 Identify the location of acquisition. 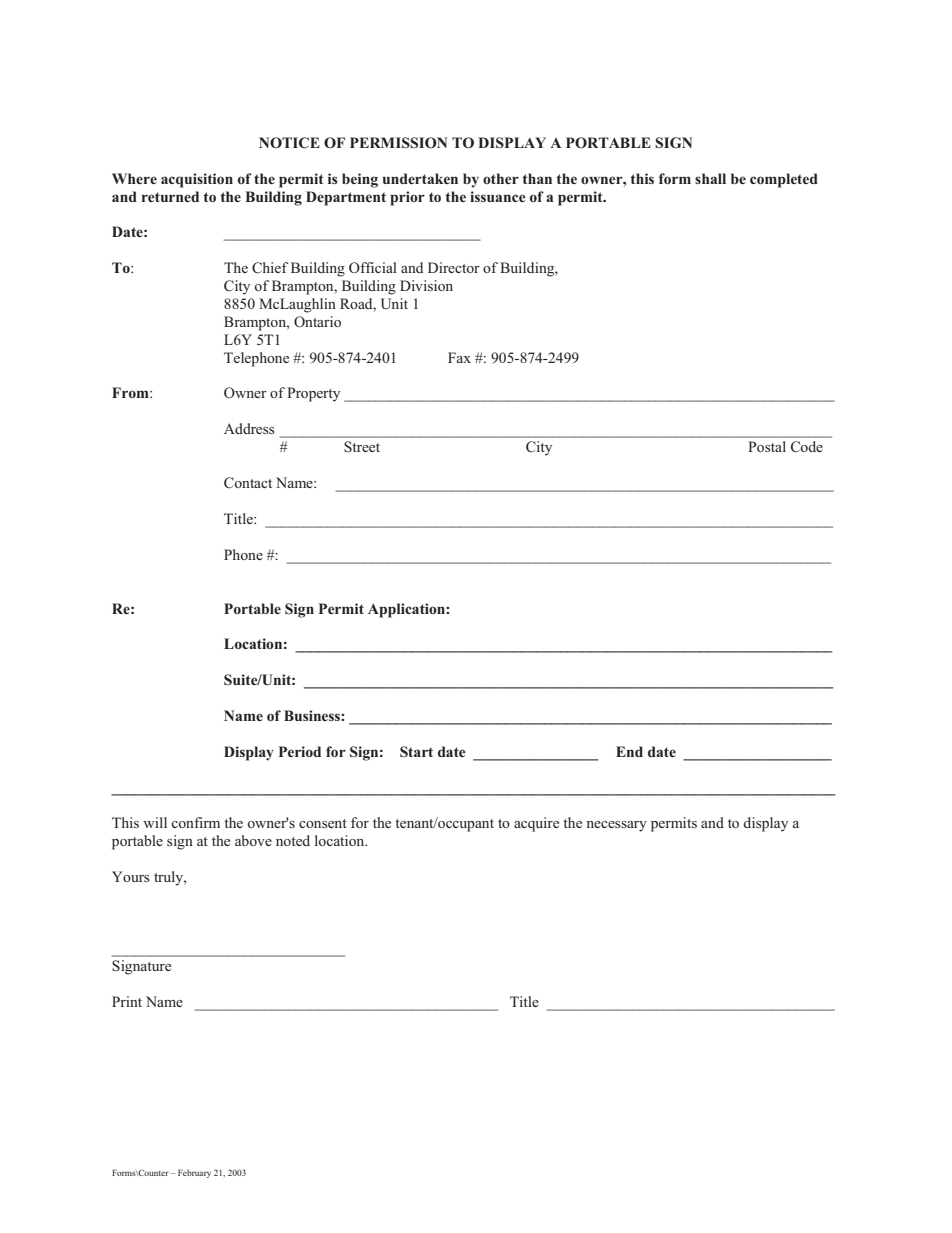
(197, 180).
